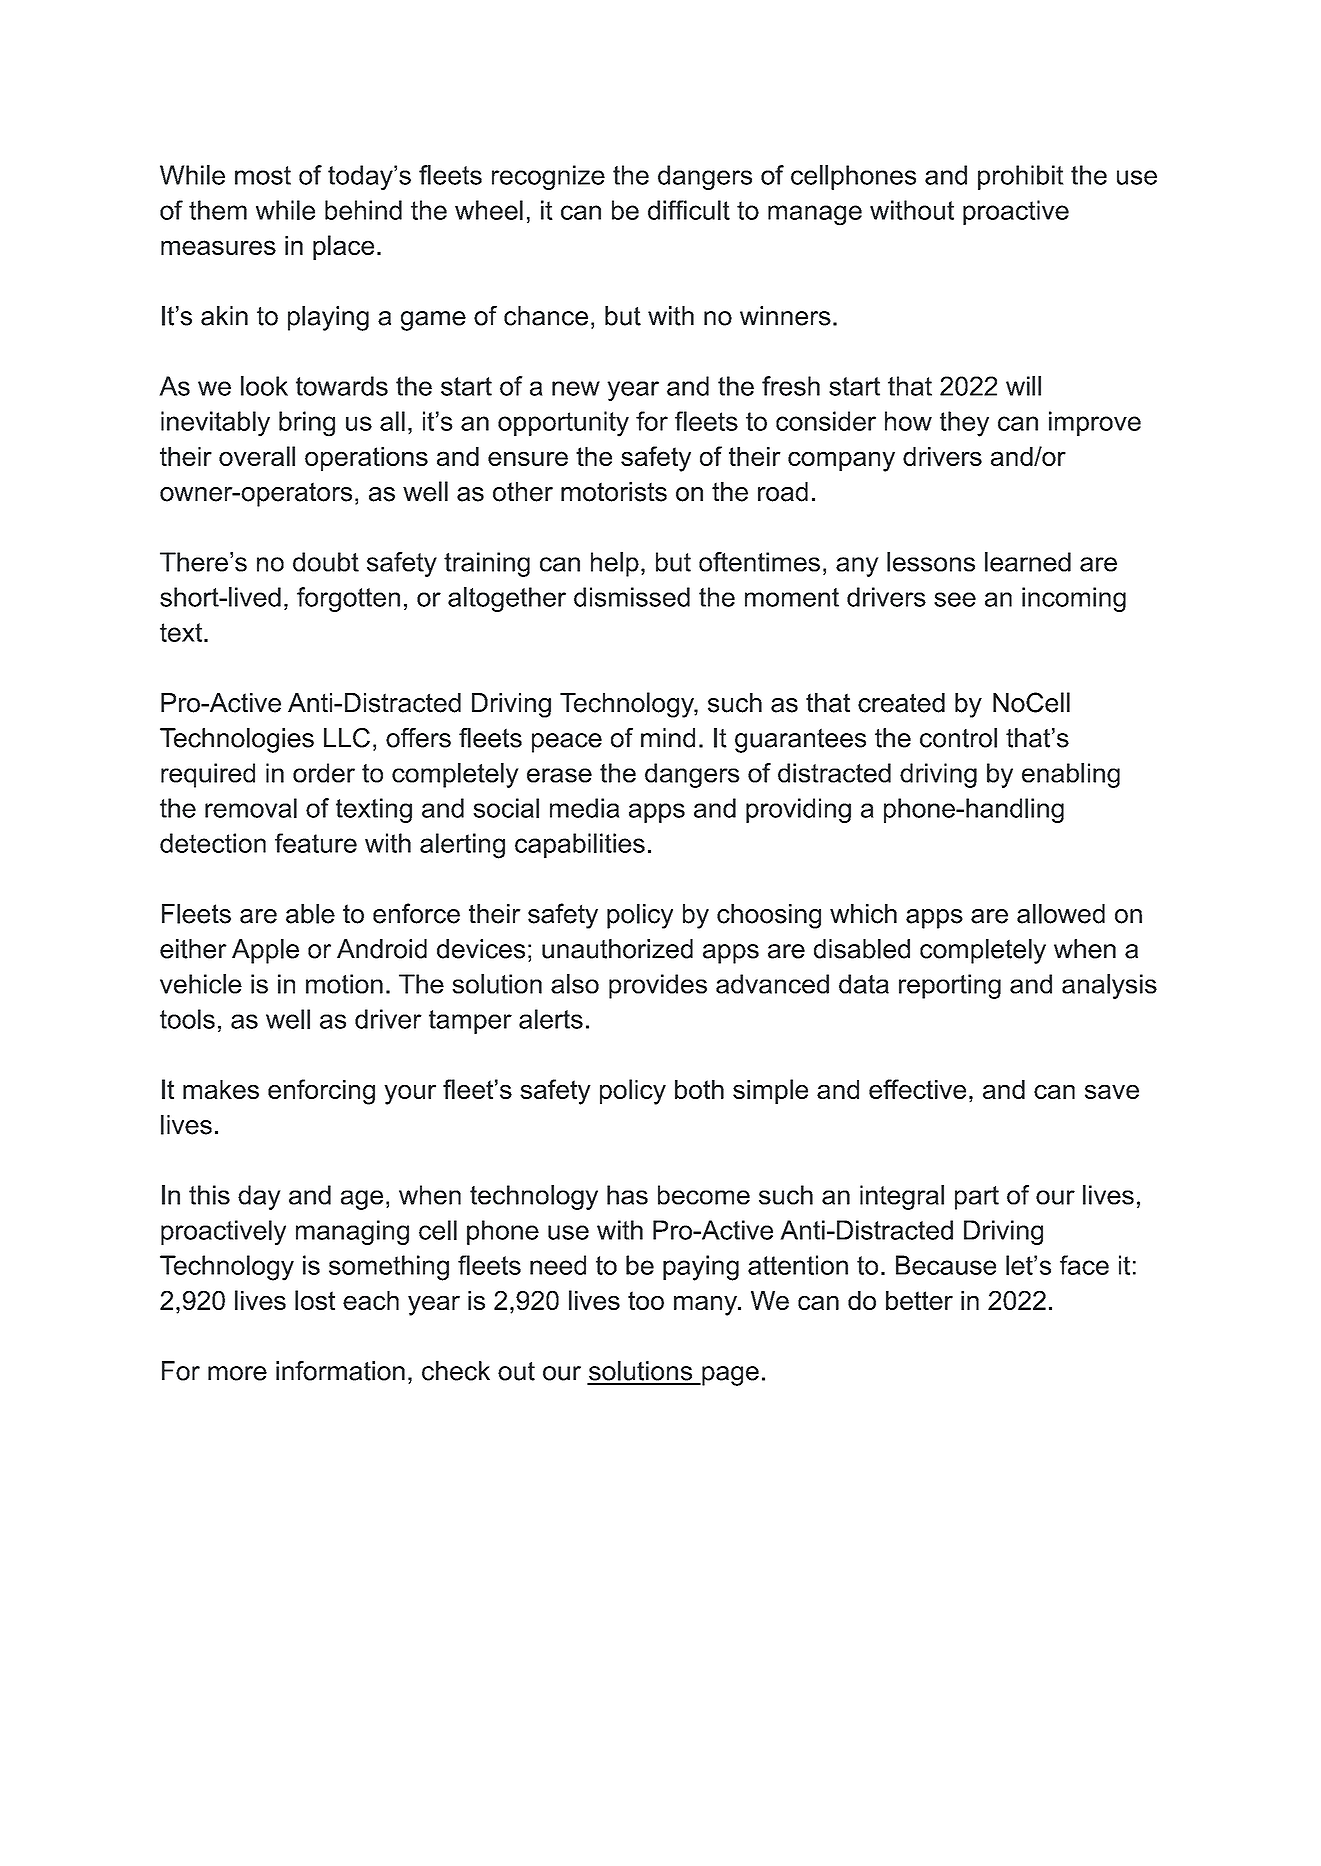 The image size is (1321, 1866). Describe the element at coordinates (1028, 562) in the image. I see `learned` at that location.
